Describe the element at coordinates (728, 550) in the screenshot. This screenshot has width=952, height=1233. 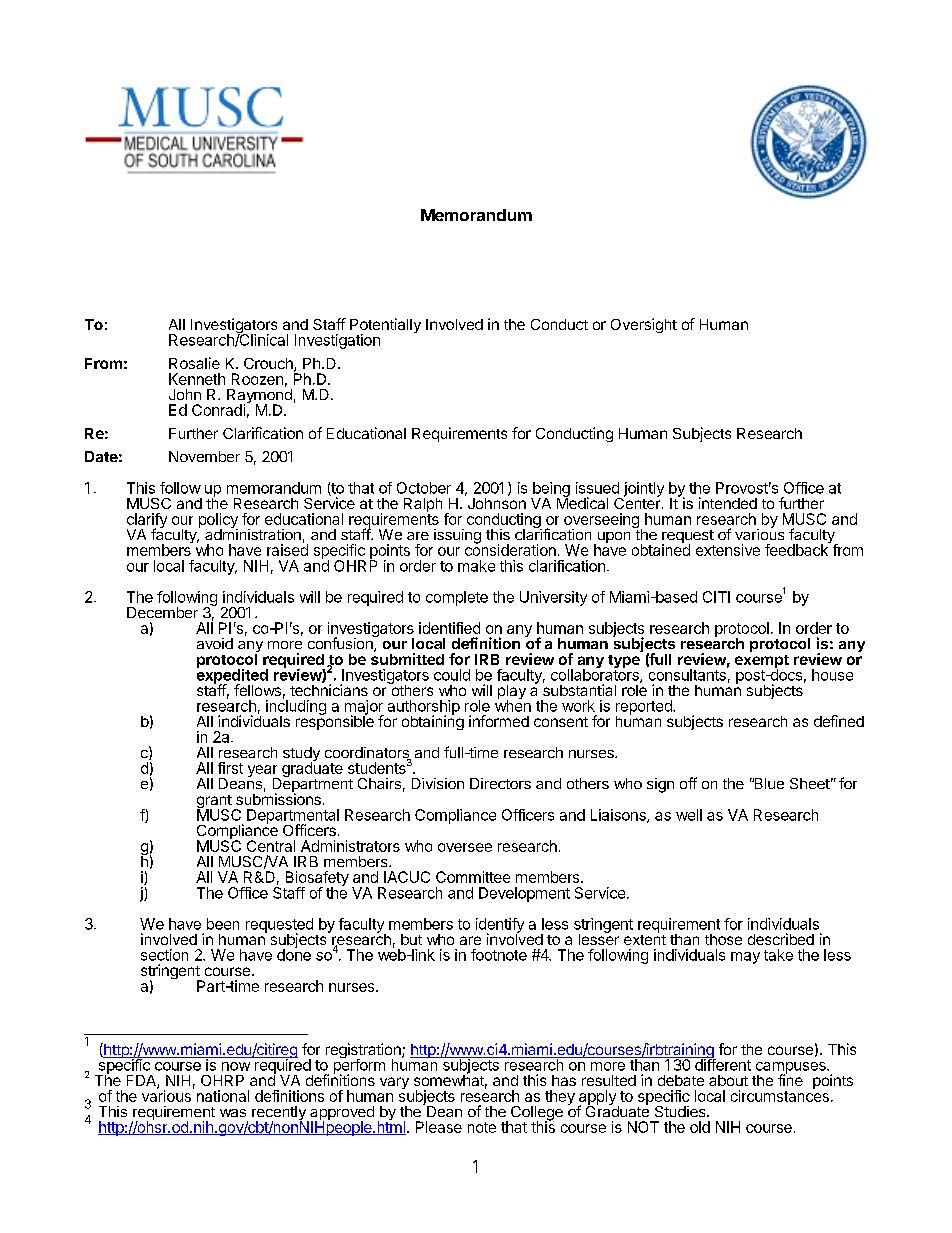
I see `extensive` at that location.
